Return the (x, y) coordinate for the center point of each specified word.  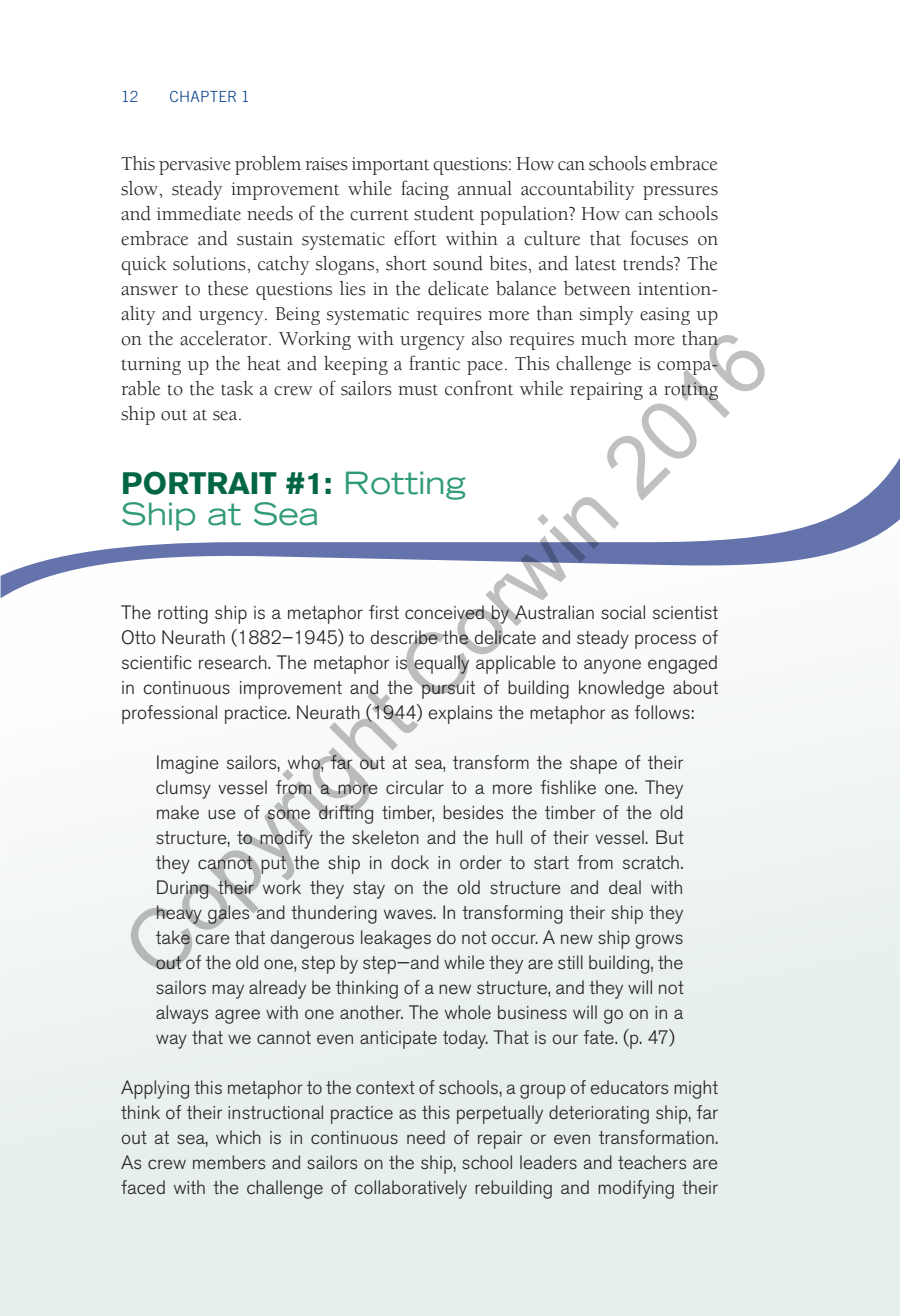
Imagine (188, 764)
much (604, 338)
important (390, 166)
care (212, 939)
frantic (434, 363)
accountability (577, 190)
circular (415, 787)
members (229, 1162)
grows (659, 941)
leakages (396, 939)
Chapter (203, 96)
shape (593, 764)
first (384, 612)
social (623, 612)
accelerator (225, 338)
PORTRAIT (200, 483)
